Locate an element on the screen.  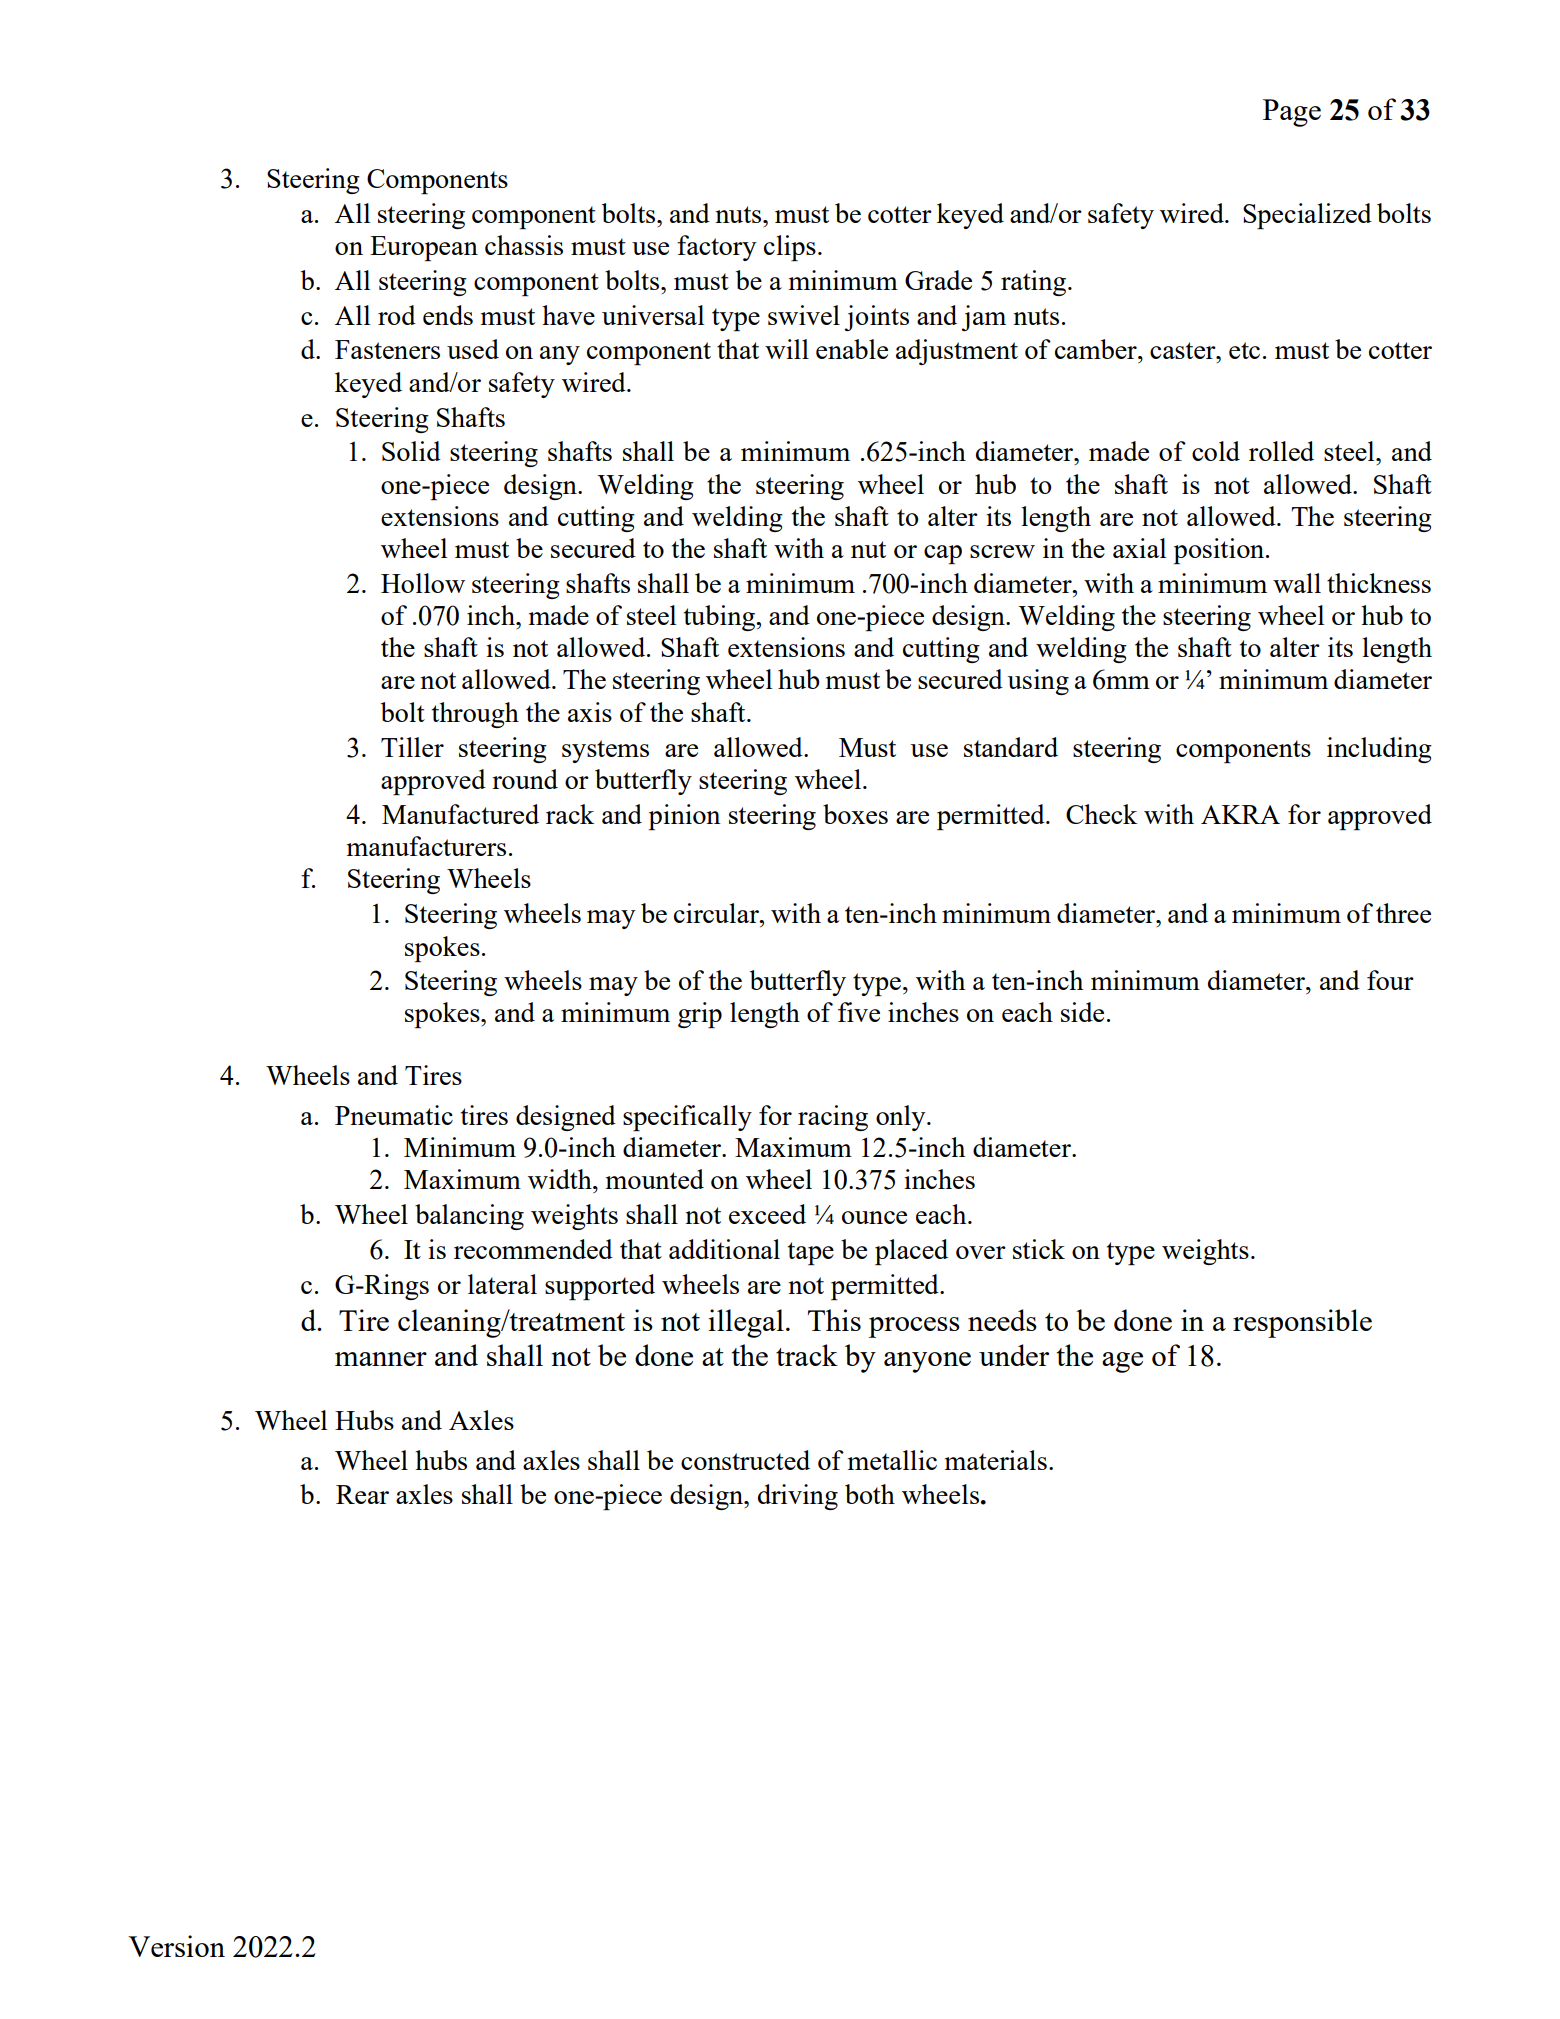
responsible is located at coordinates (1302, 1323).
